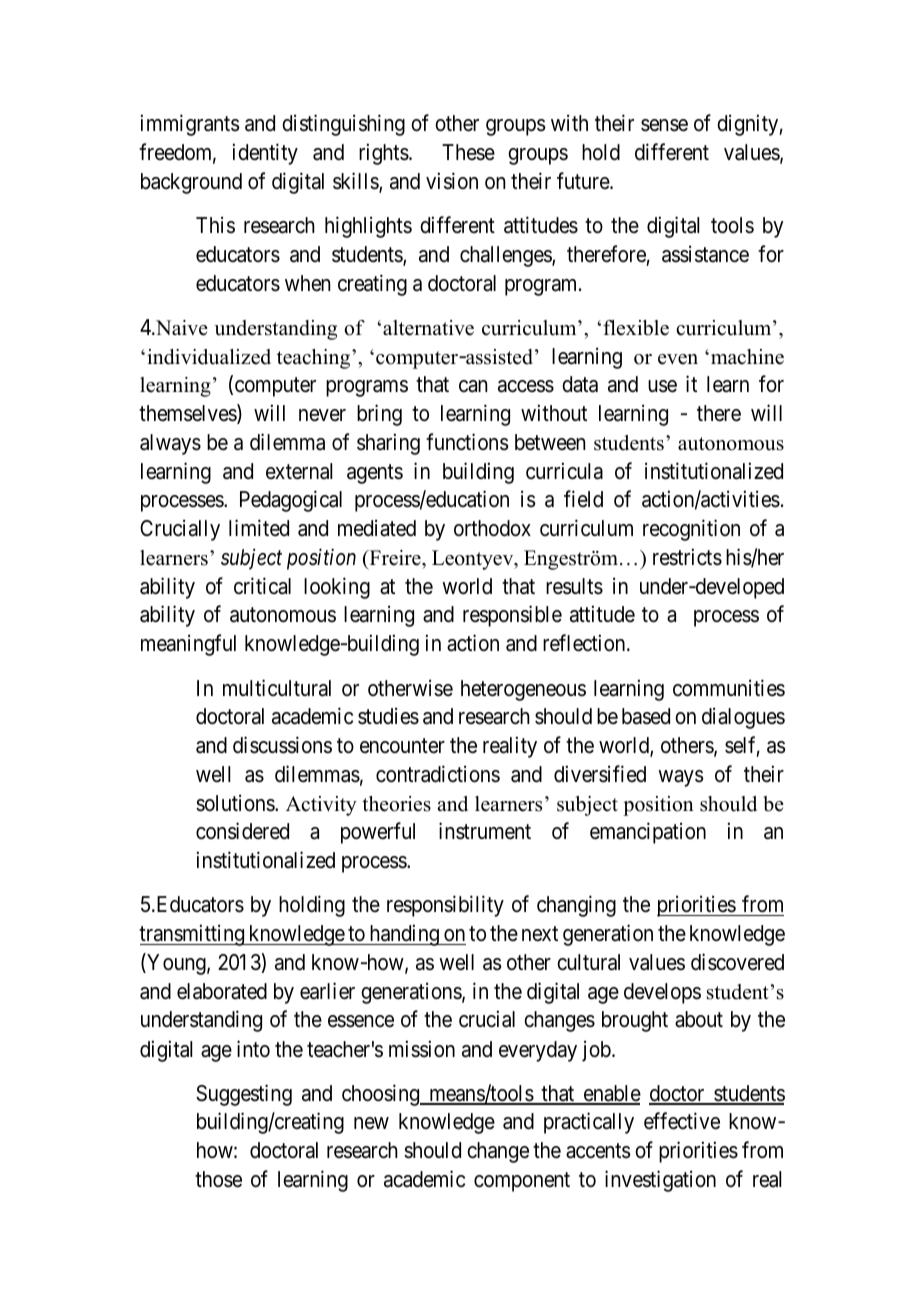 This screenshot has width=924, height=1308. Describe the element at coordinates (242, 831) in the screenshot. I see `considered` at that location.
